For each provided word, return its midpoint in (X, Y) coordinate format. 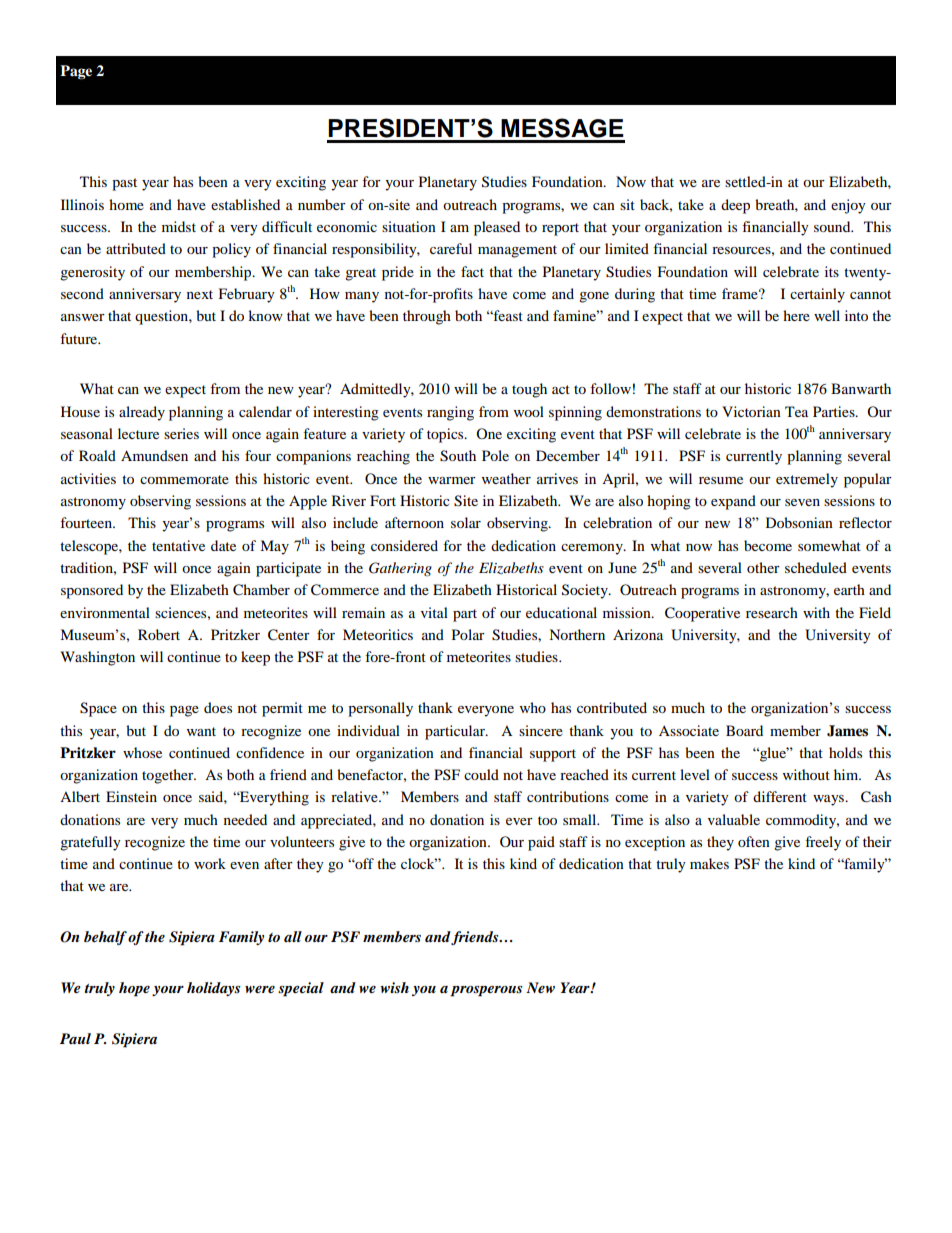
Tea (796, 411)
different (780, 796)
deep (735, 206)
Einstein (131, 796)
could (481, 774)
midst (179, 226)
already (142, 413)
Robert (159, 634)
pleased (497, 228)
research (772, 612)
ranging (450, 413)
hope (134, 989)
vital (434, 612)
